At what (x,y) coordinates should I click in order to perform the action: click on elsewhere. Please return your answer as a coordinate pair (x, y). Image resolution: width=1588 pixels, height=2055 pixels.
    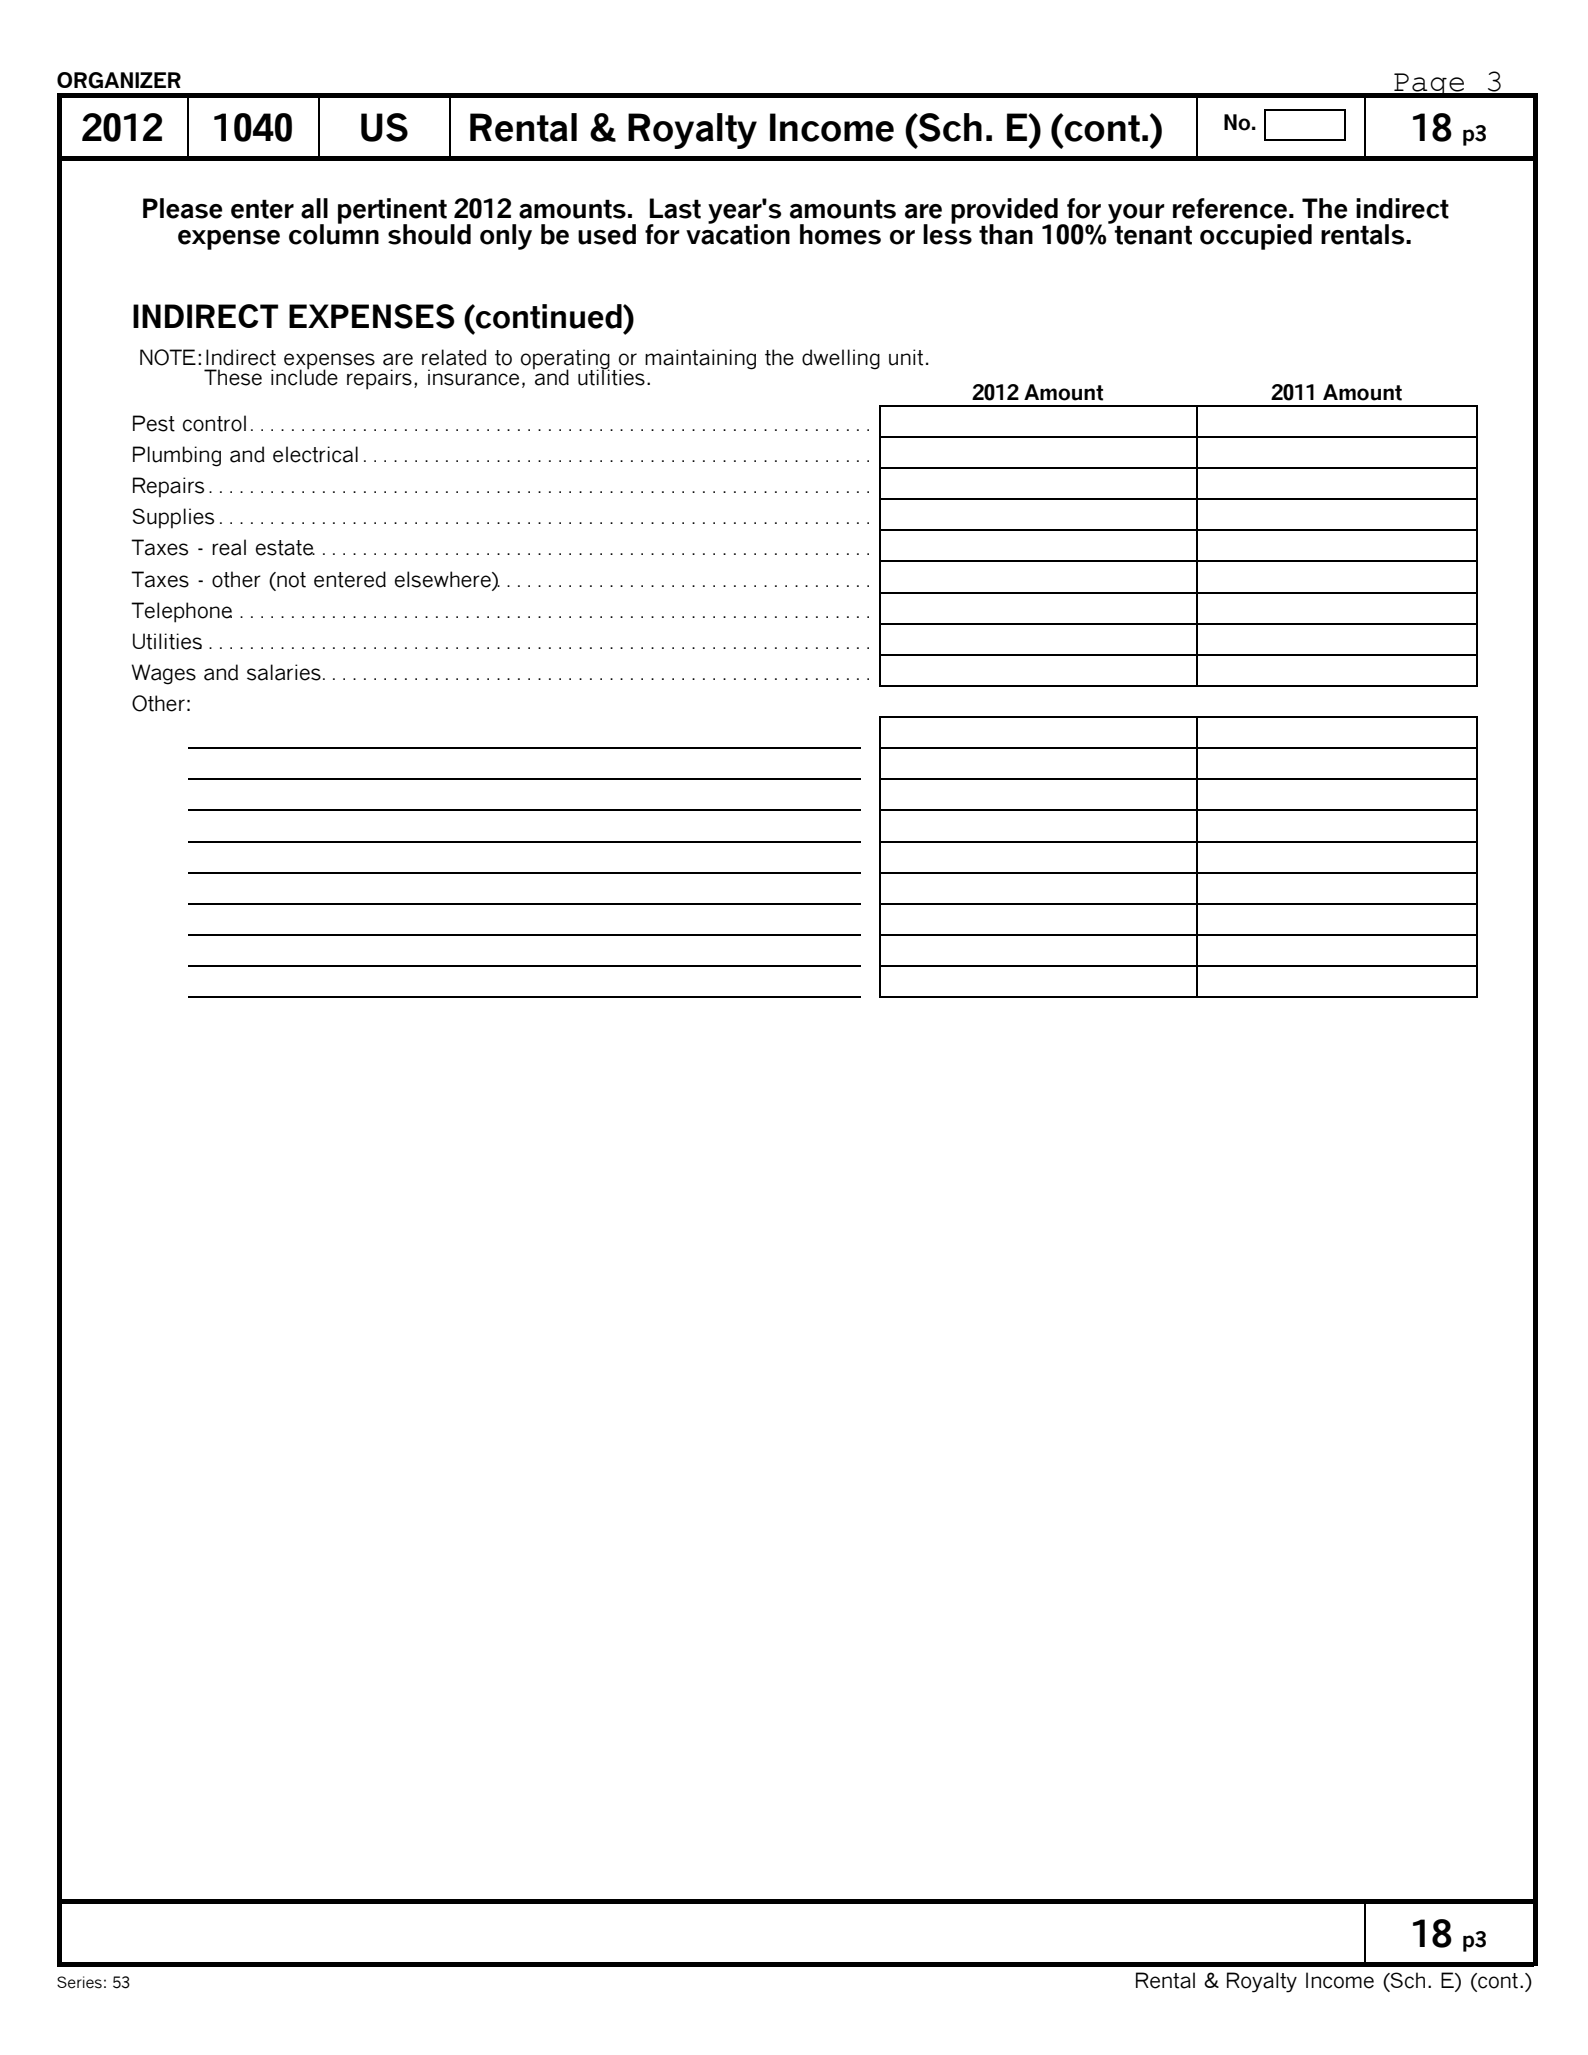
    Looking at the image, I should click on (444, 579).
